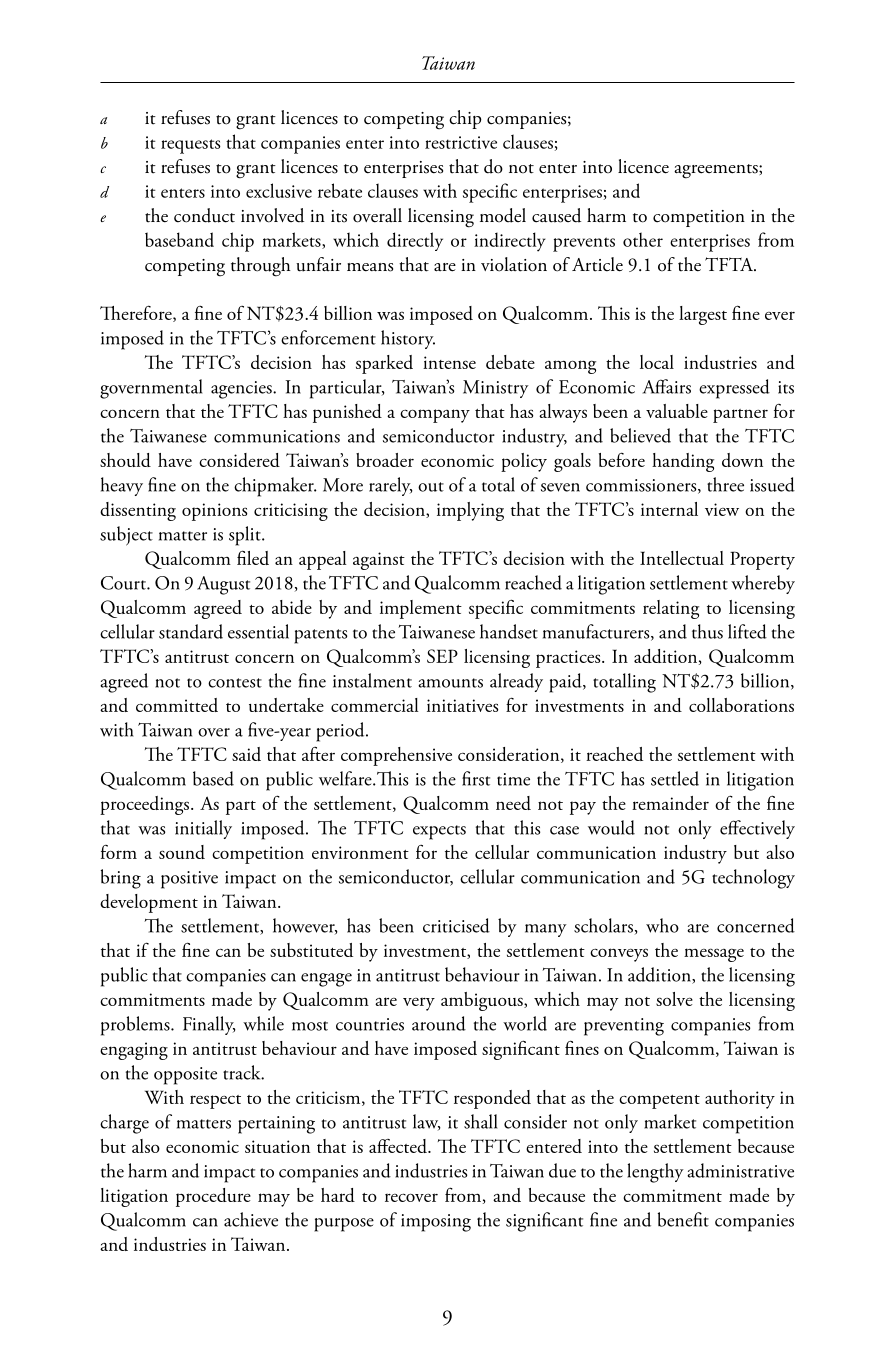  Describe the element at coordinates (717, 171) in the screenshot. I see `agreements` at that location.
